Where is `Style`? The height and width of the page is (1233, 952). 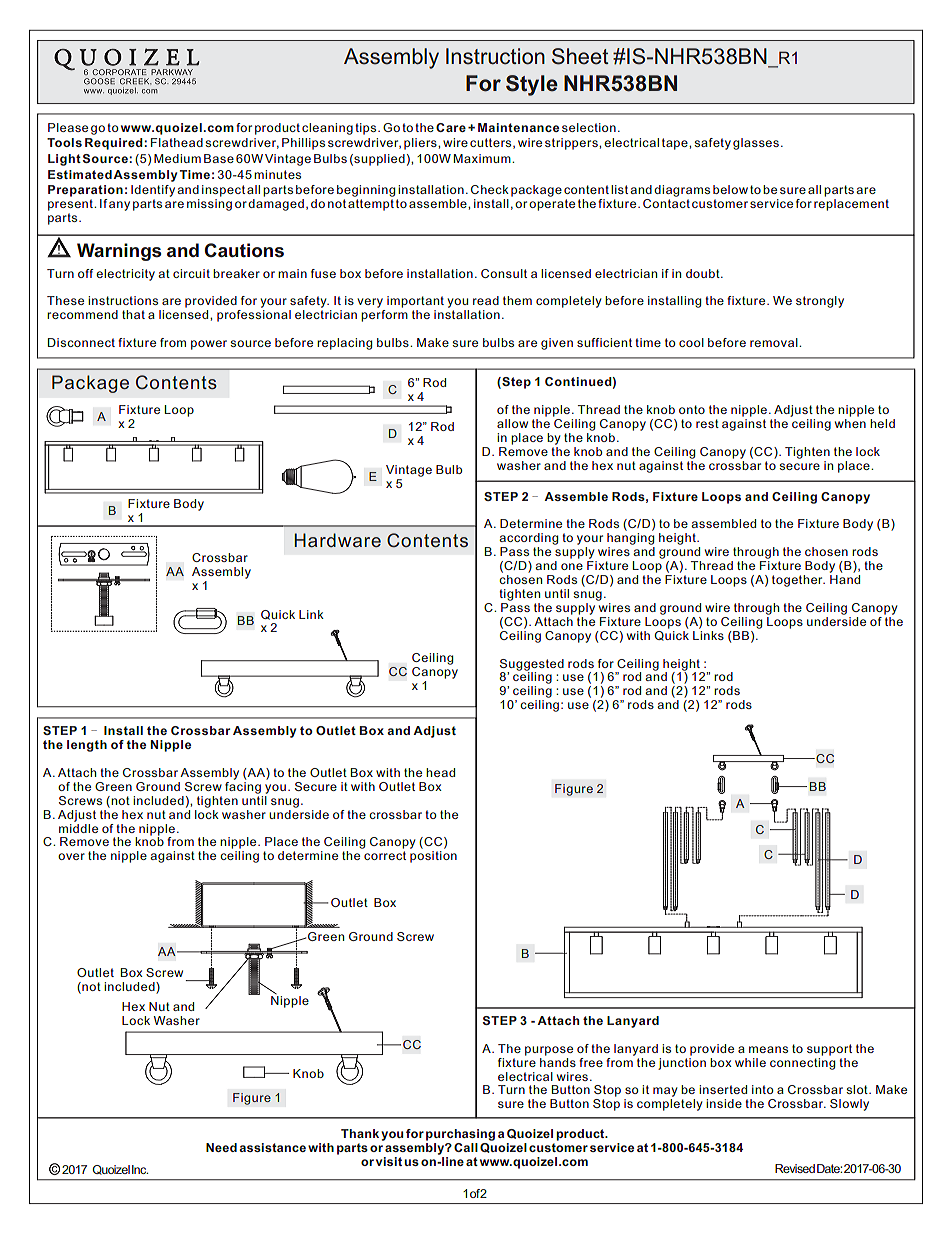 Style is located at coordinates (532, 85).
